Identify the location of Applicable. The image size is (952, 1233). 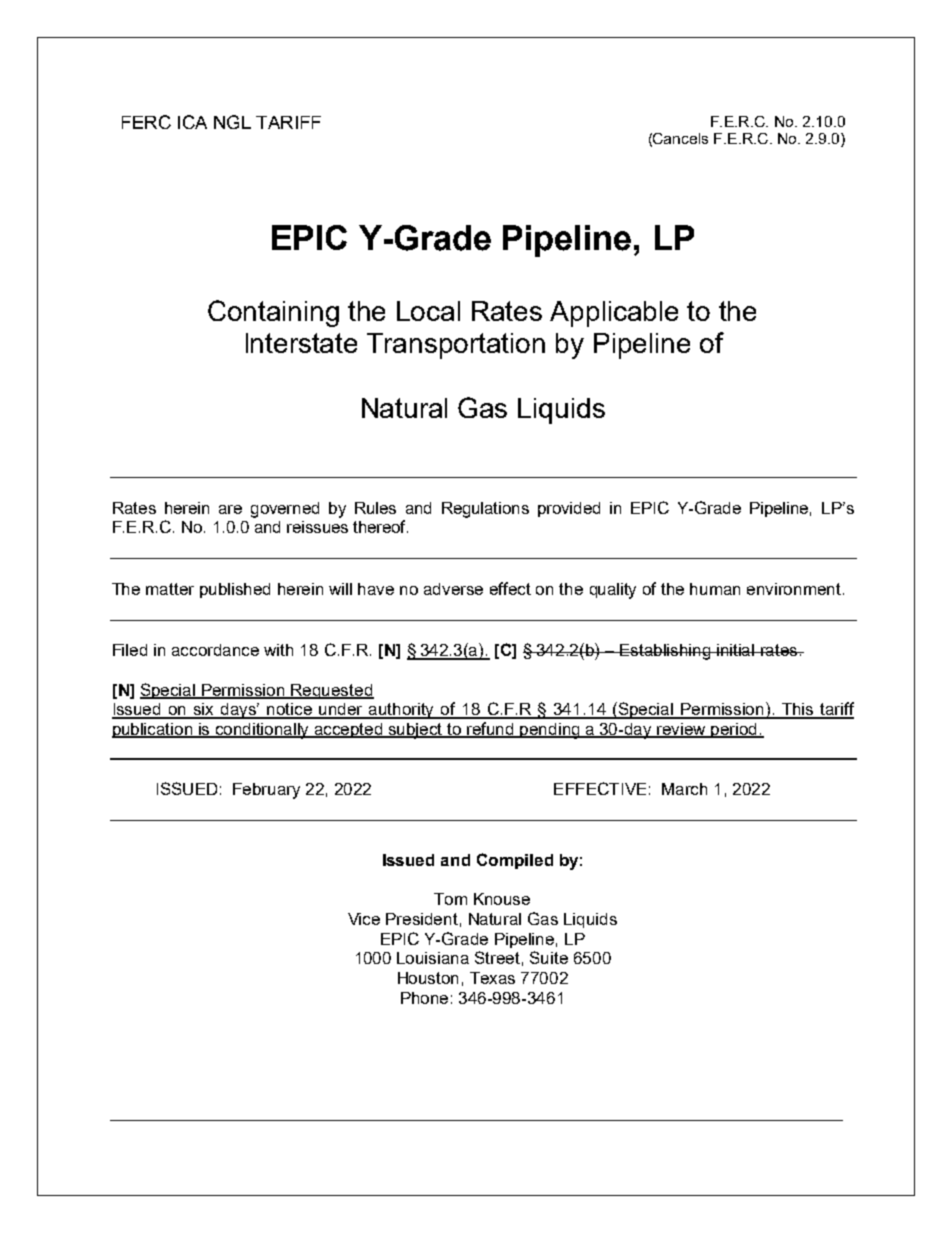
(614, 314).
